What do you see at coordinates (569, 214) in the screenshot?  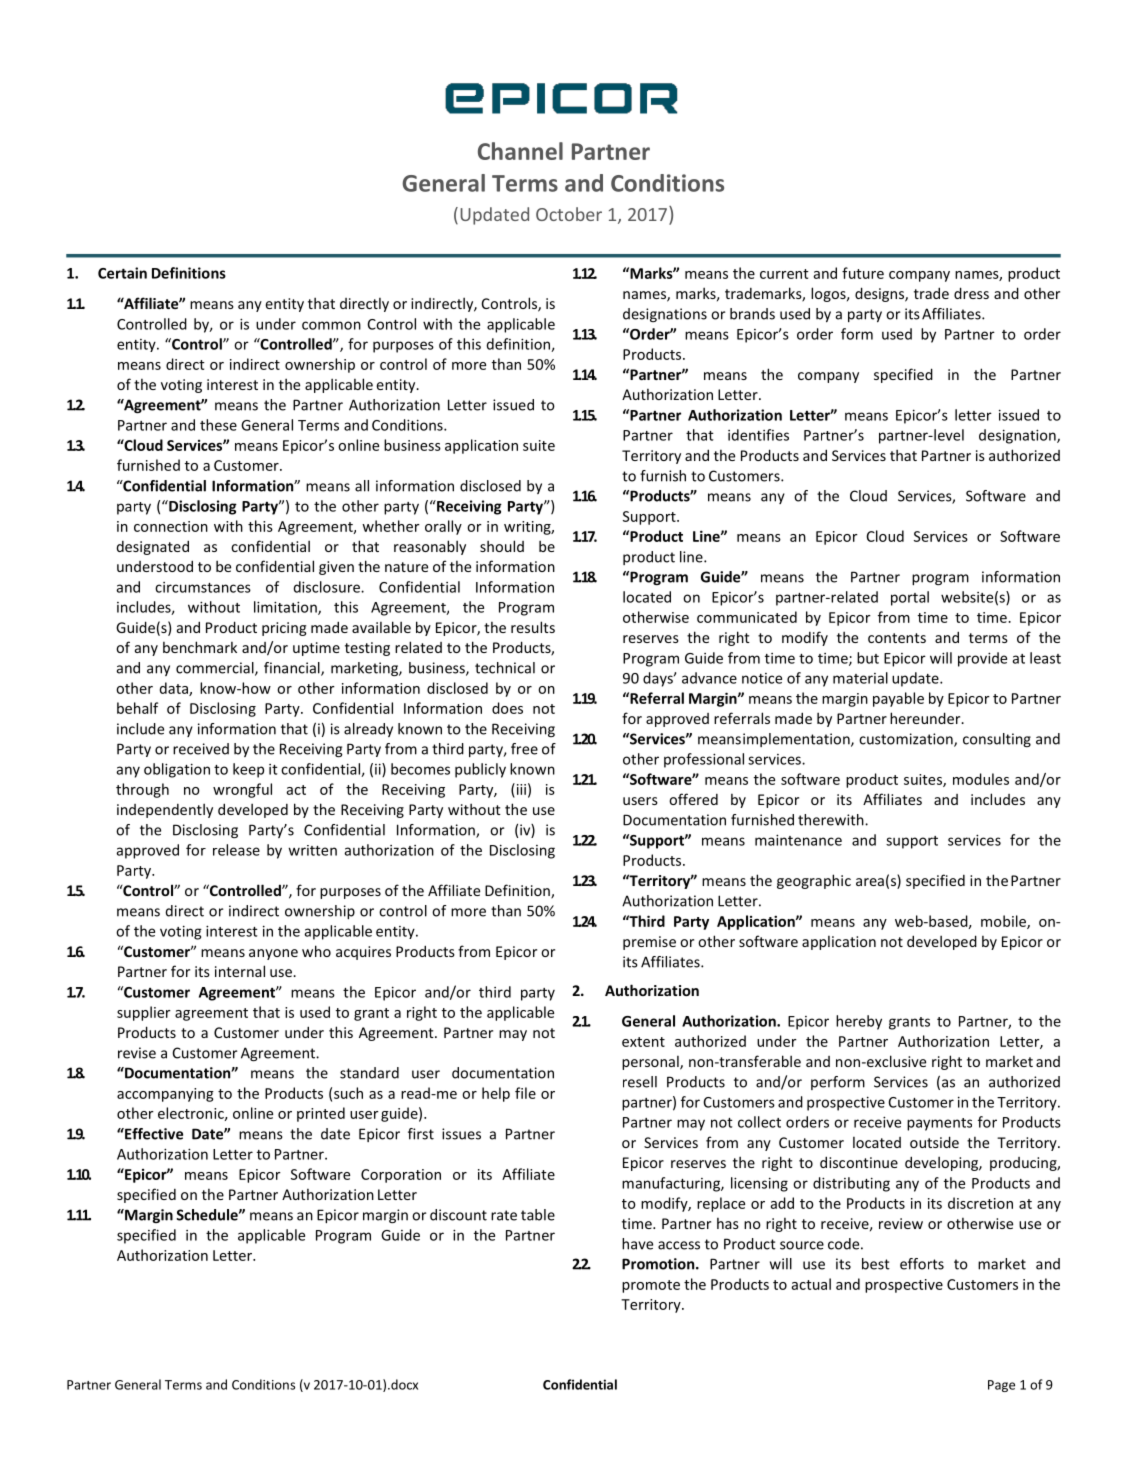 I see `October` at bounding box center [569, 214].
